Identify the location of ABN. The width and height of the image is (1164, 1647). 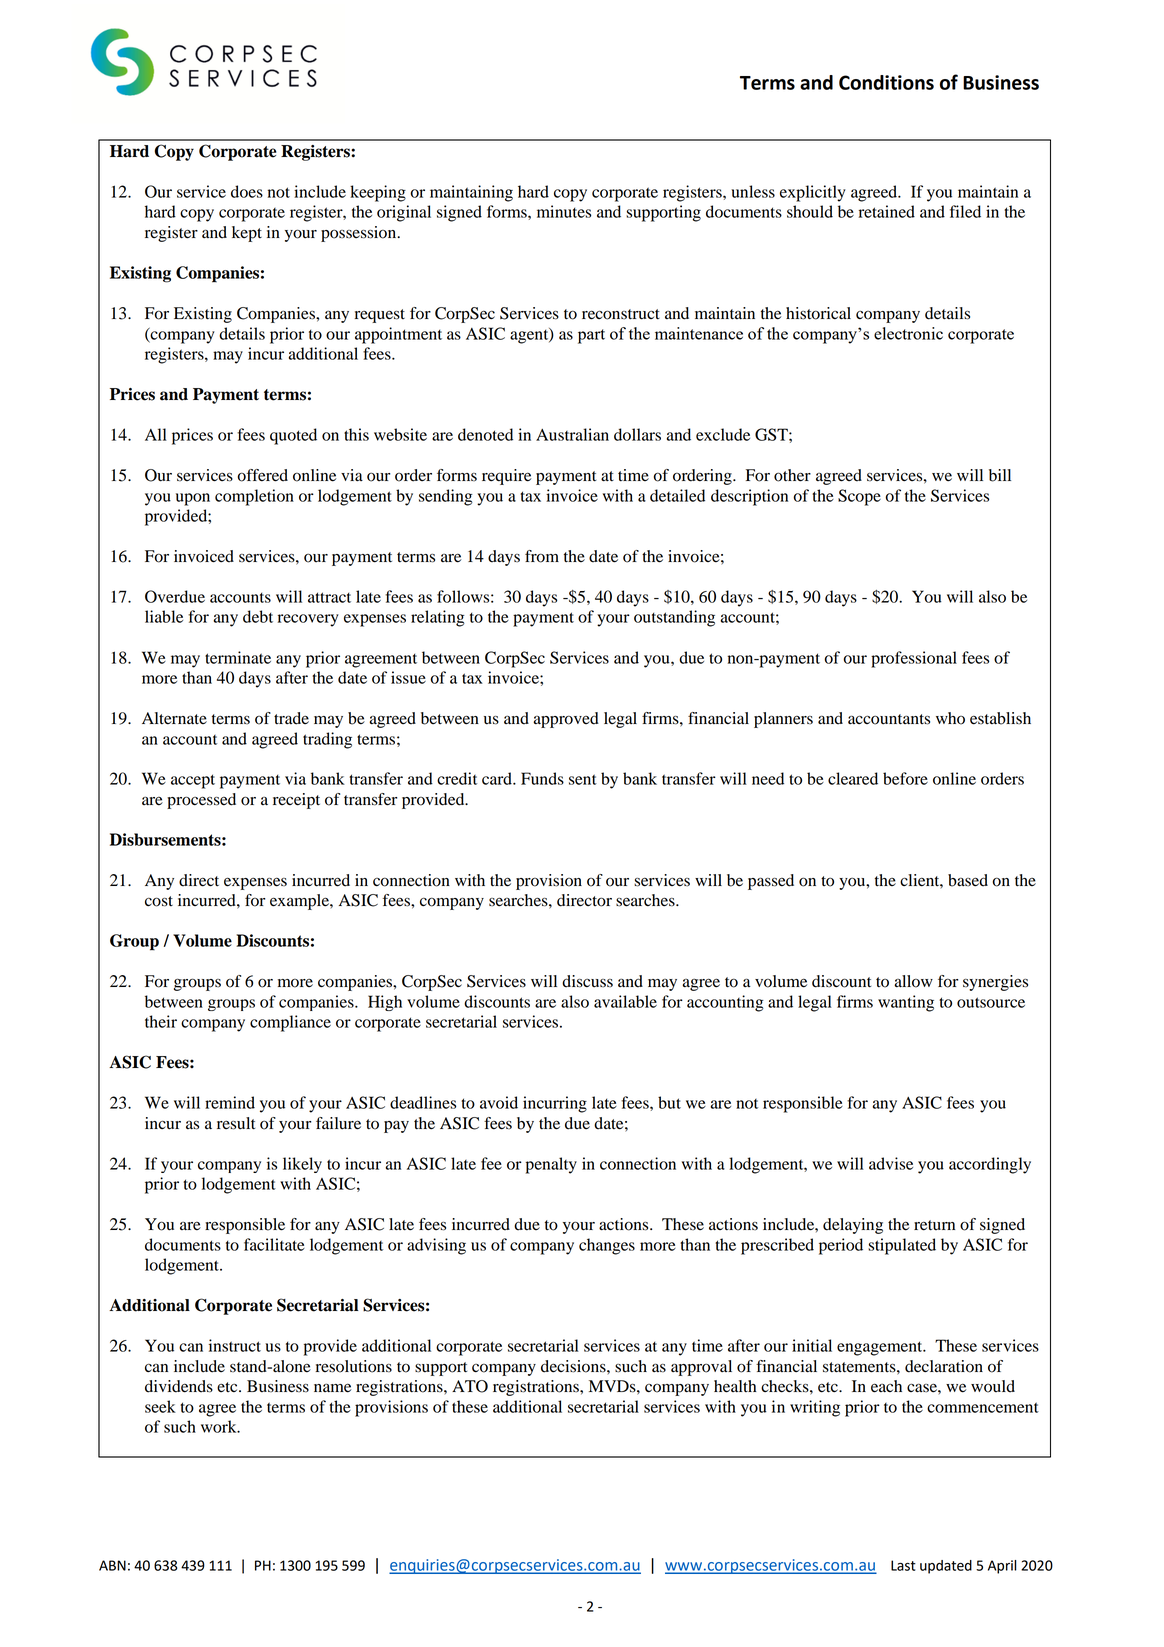
(112, 1565).
